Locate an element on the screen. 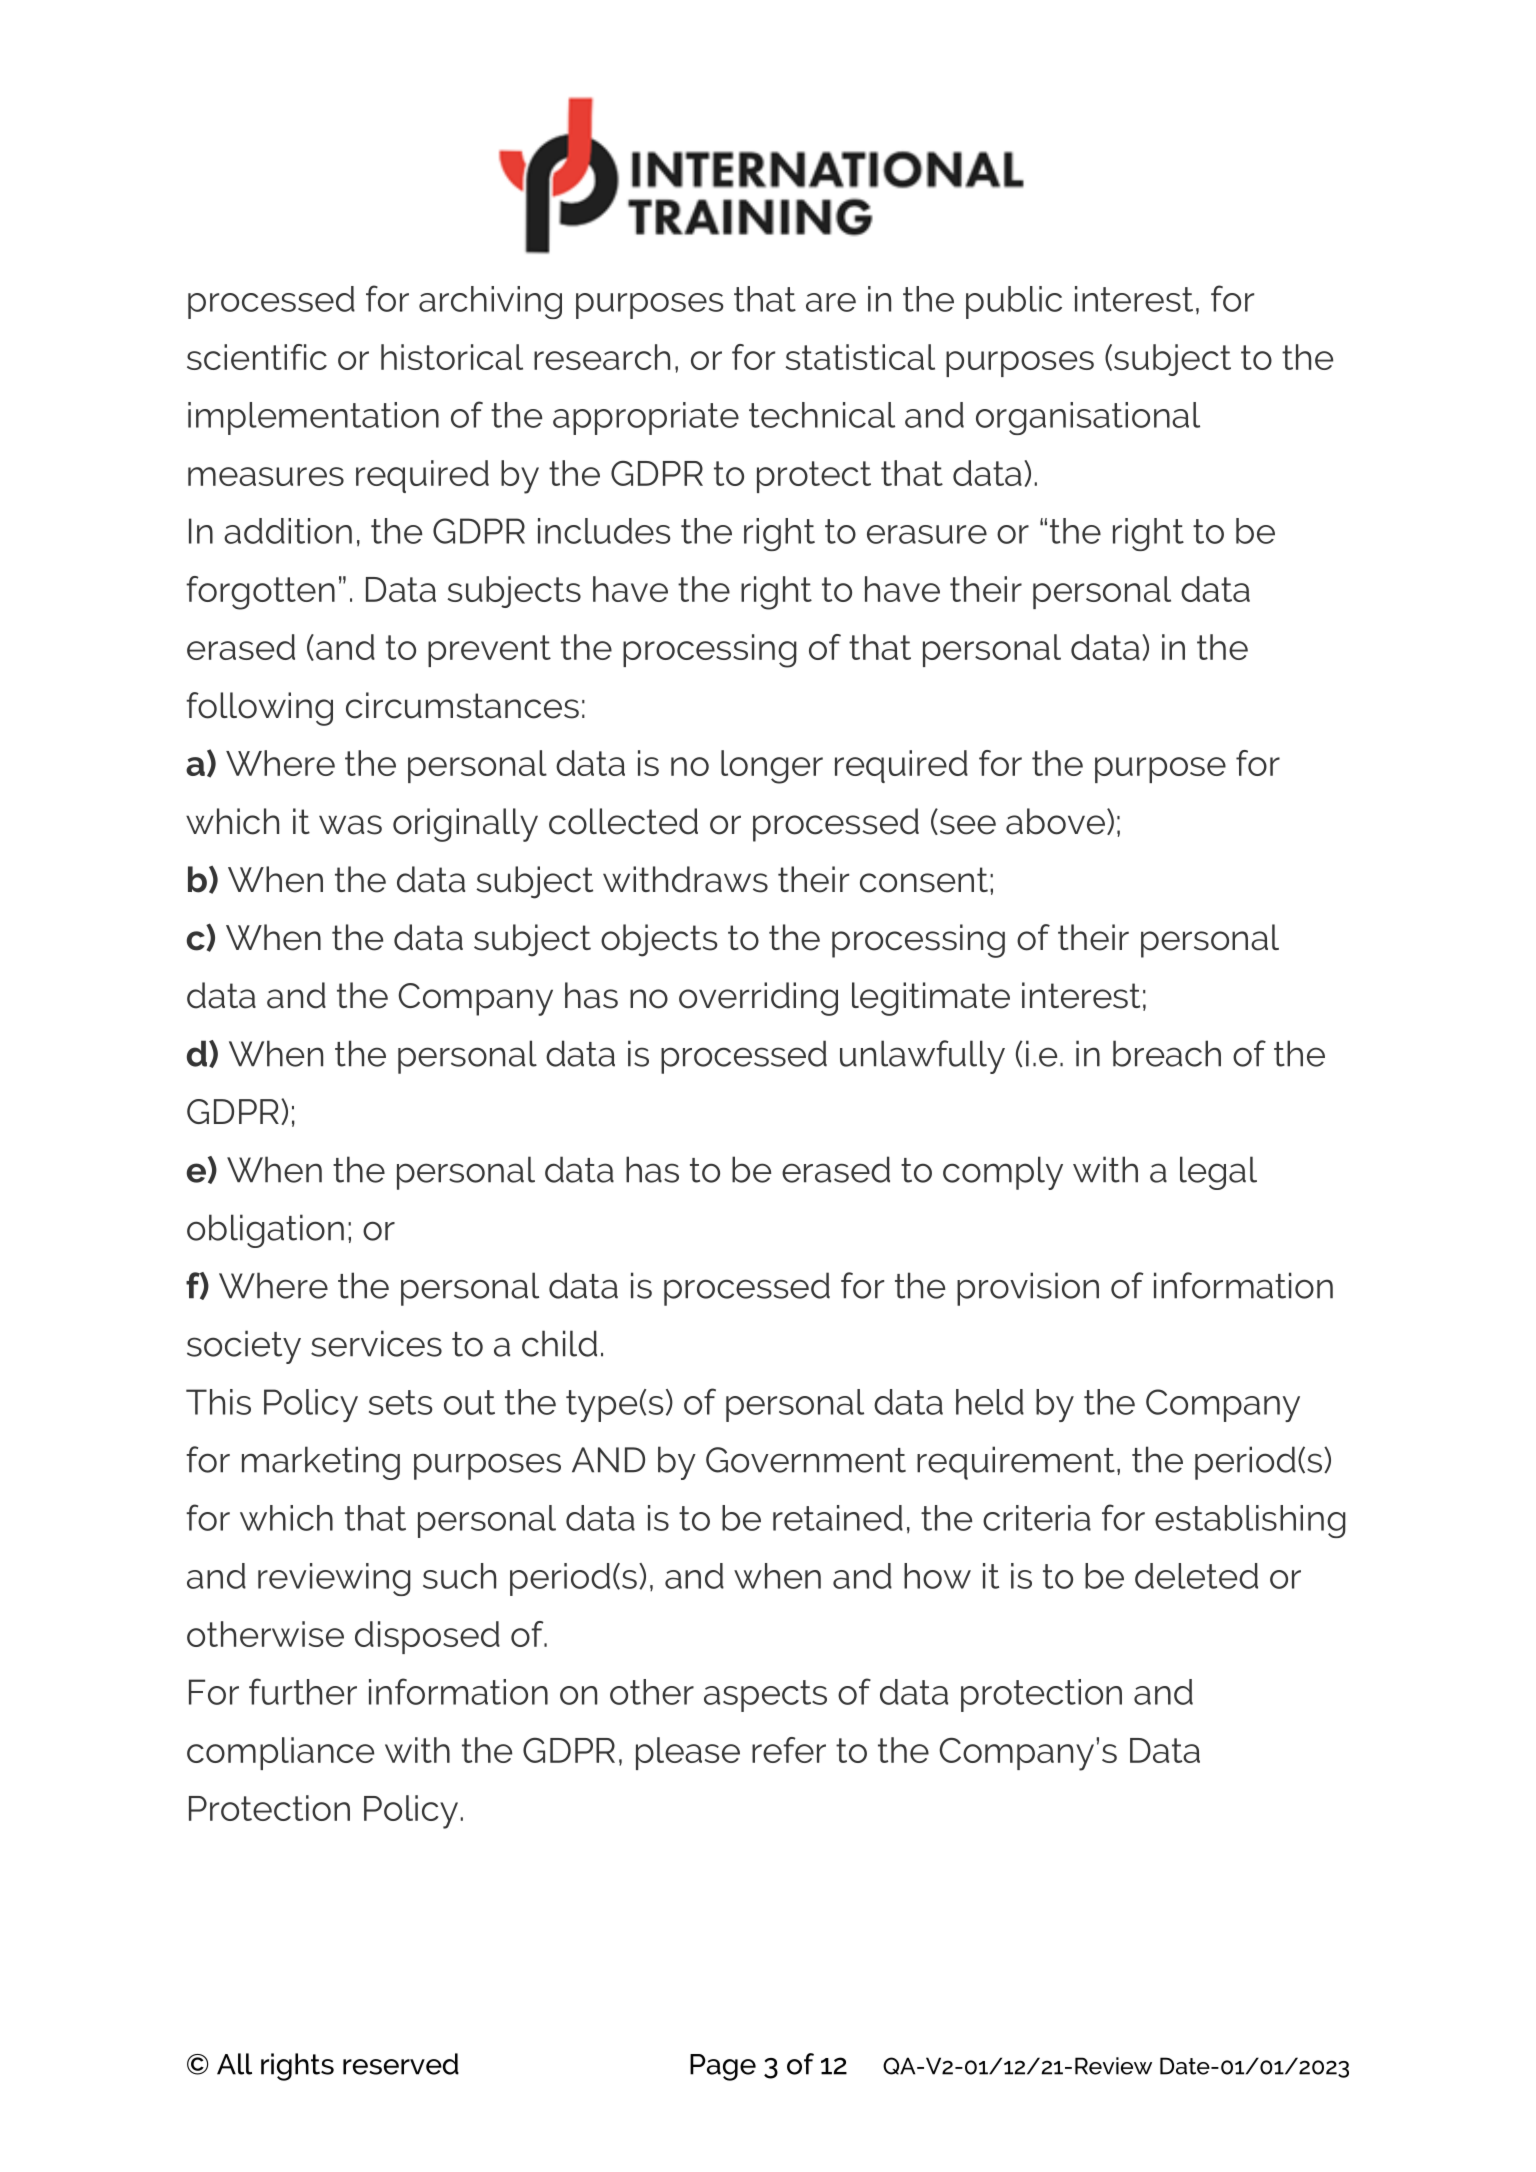 Image resolution: width=1536 pixels, height=2172 pixels. refer is located at coordinates (789, 1750).
